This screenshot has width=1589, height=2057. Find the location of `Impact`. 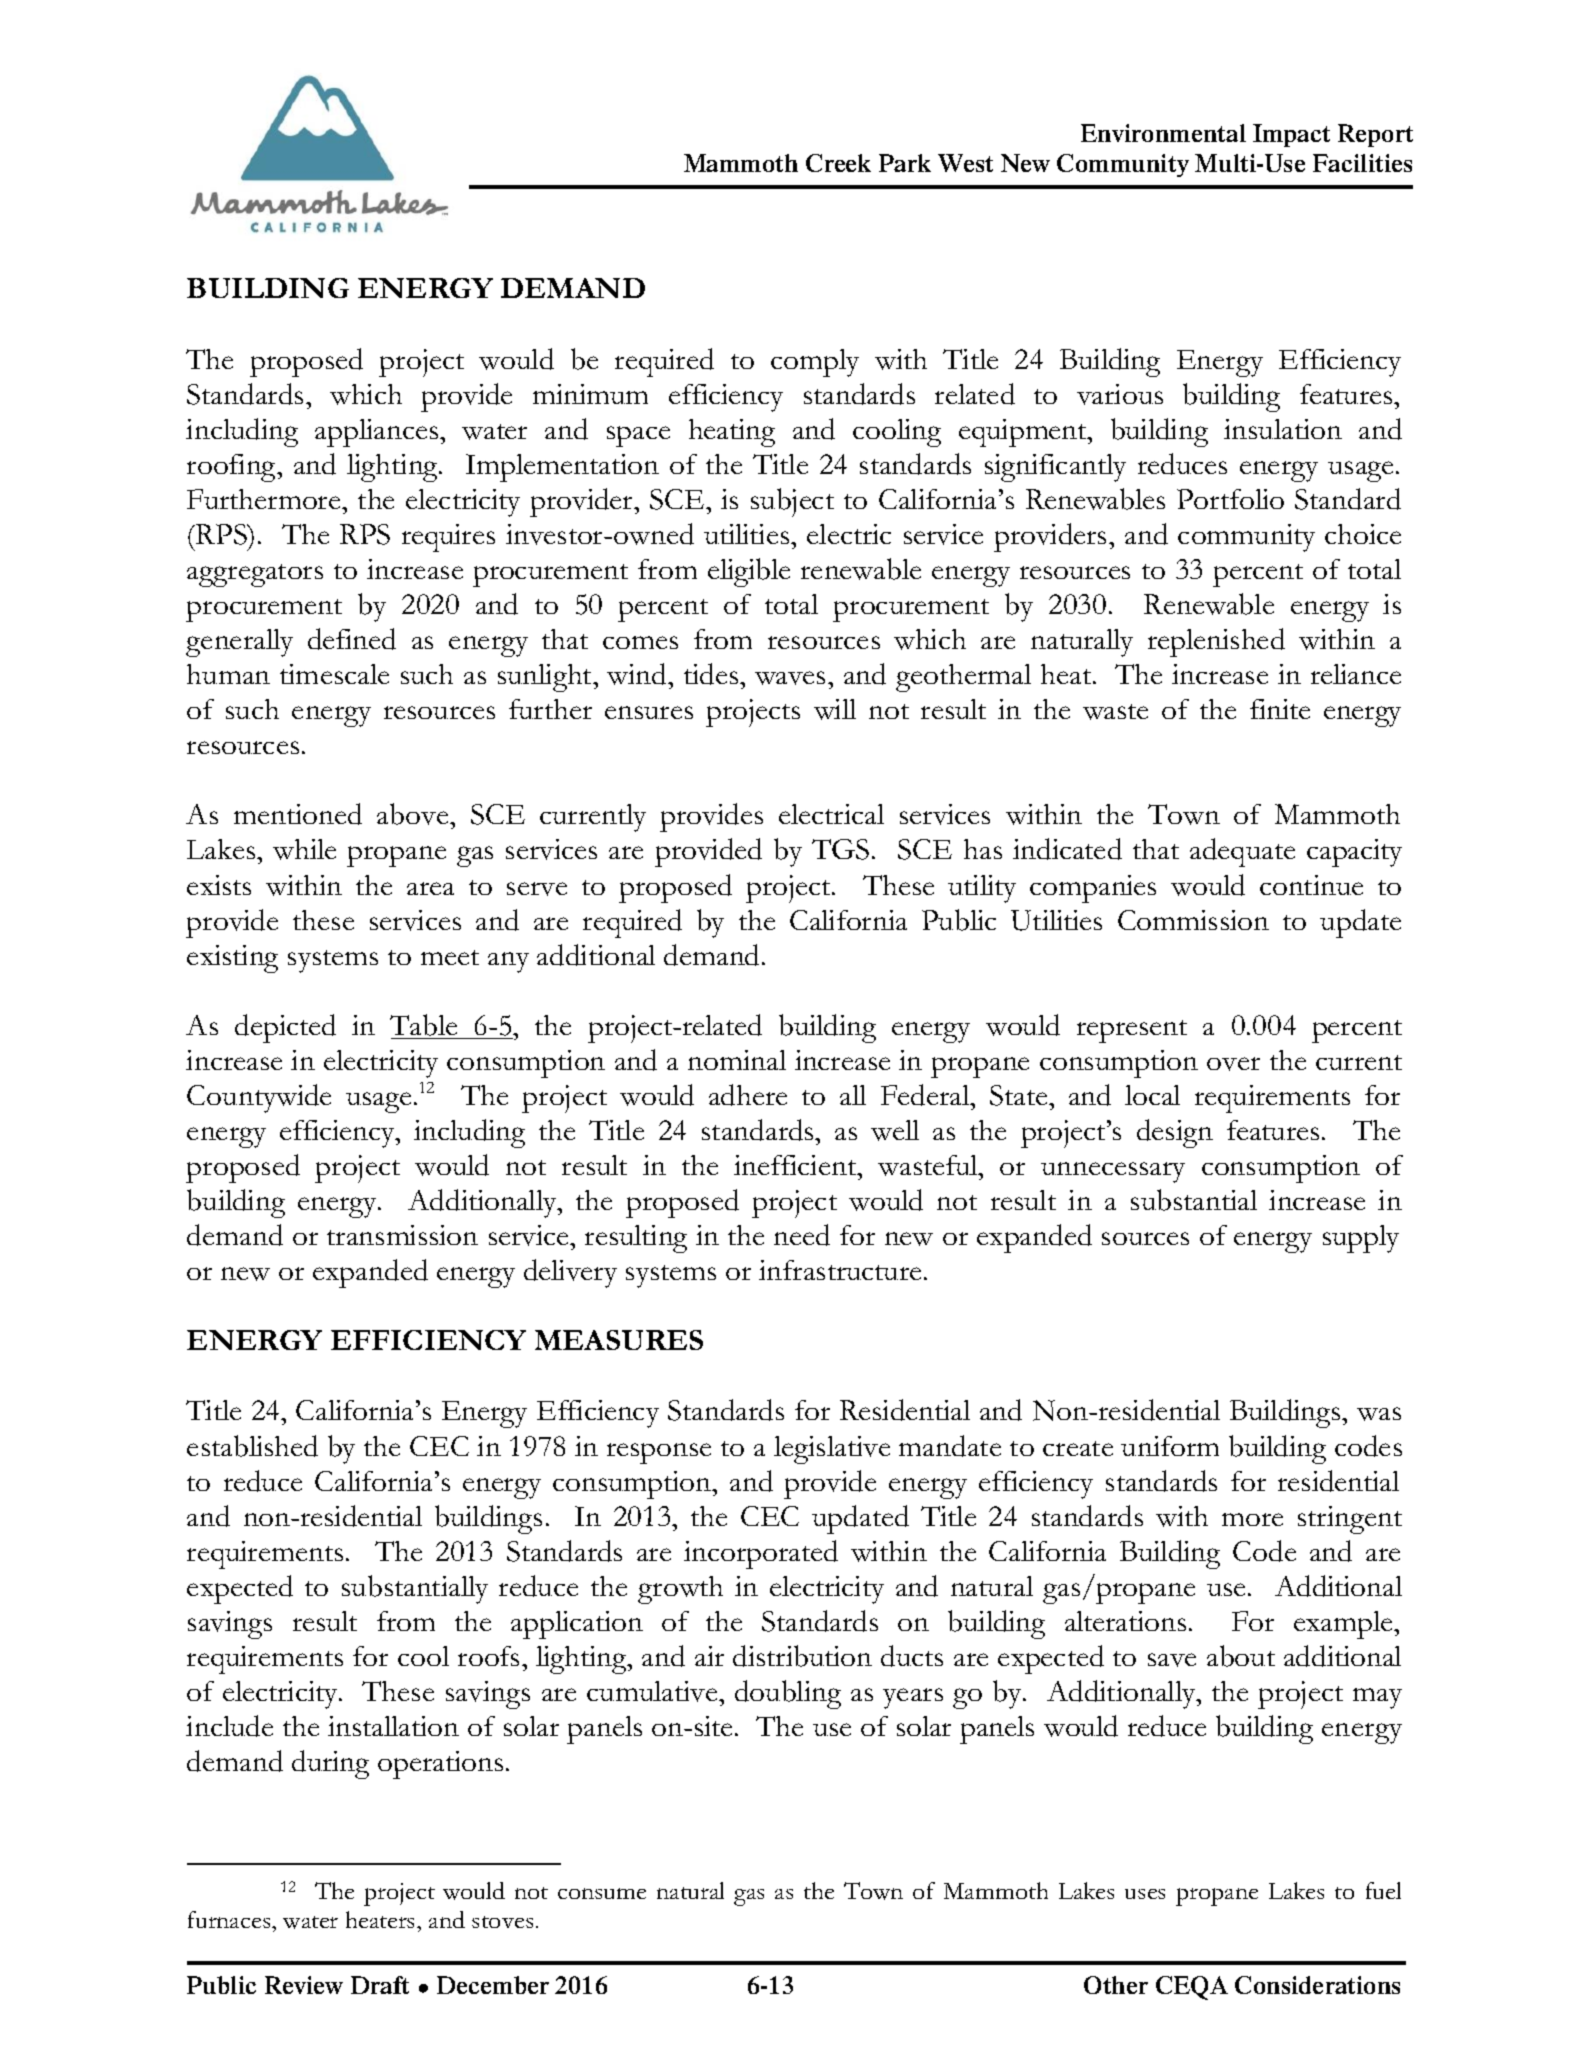

Impact is located at coordinates (1291, 135).
